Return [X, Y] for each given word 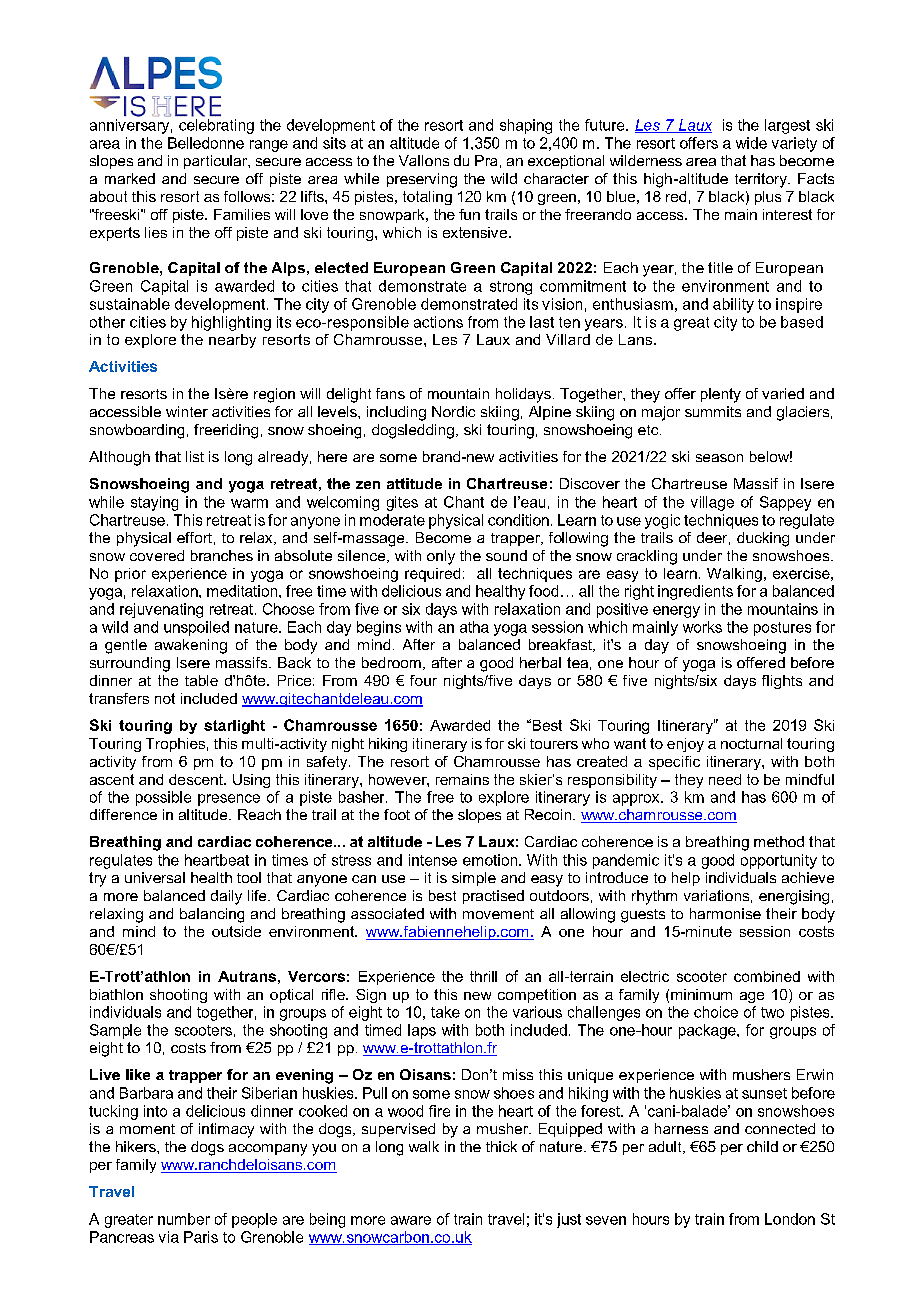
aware [411, 1220]
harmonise [725, 913]
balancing [212, 915]
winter [187, 411]
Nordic [453, 411]
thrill [483, 976]
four [423, 680]
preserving [422, 180]
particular [217, 162]
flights [782, 682]
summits [713, 411]
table [201, 680]
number [184, 1219]
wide [751, 143]
